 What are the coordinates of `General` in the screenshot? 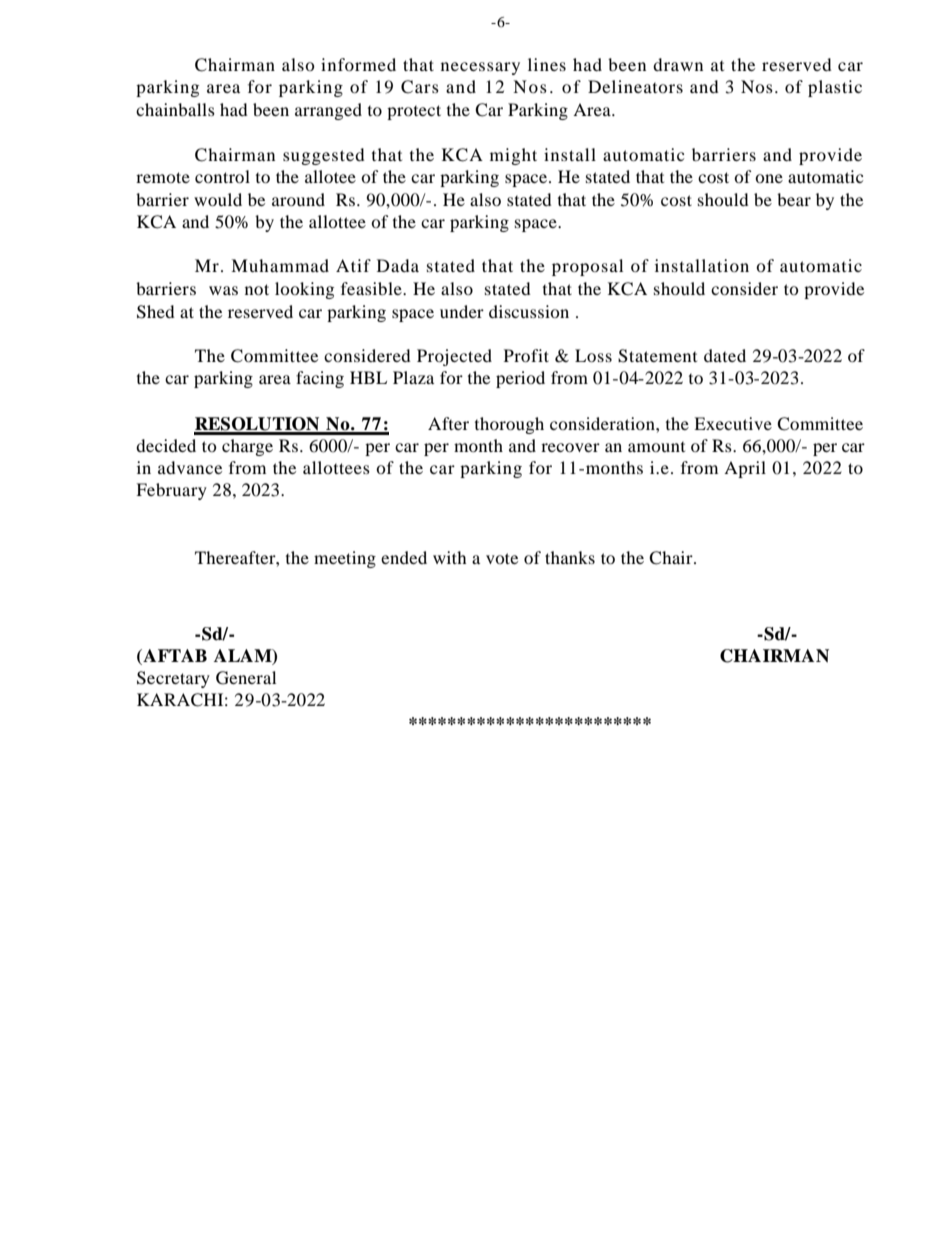 It's located at (246, 678).
